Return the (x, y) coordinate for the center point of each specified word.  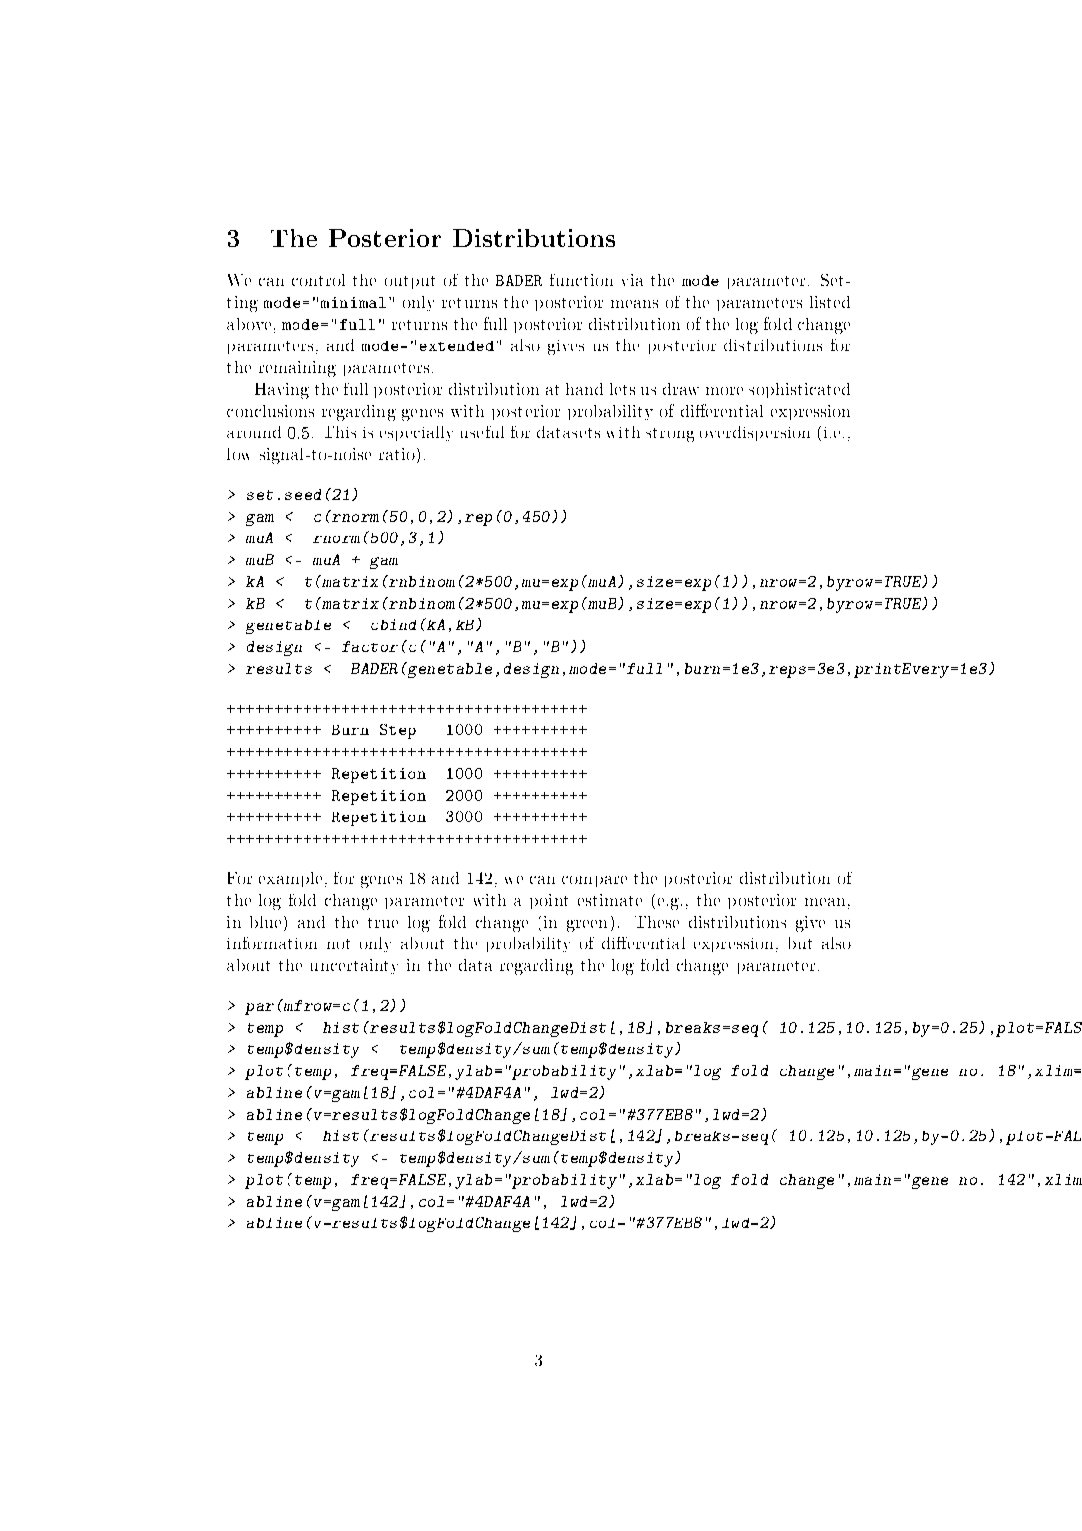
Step (398, 731)
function (581, 280)
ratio (398, 455)
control (318, 280)
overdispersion (755, 433)
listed (830, 302)
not (338, 944)
